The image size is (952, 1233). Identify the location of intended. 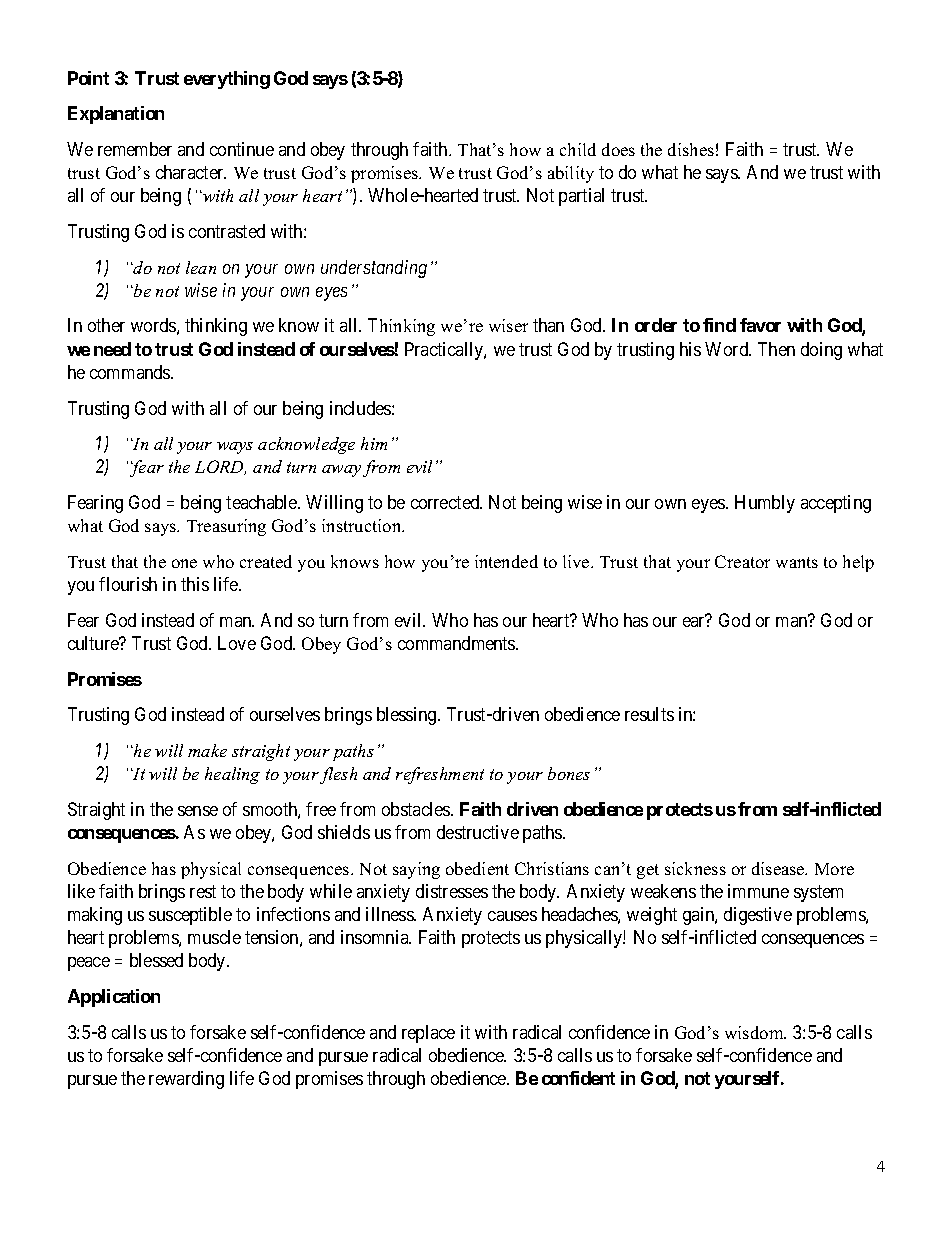
(506, 561).
